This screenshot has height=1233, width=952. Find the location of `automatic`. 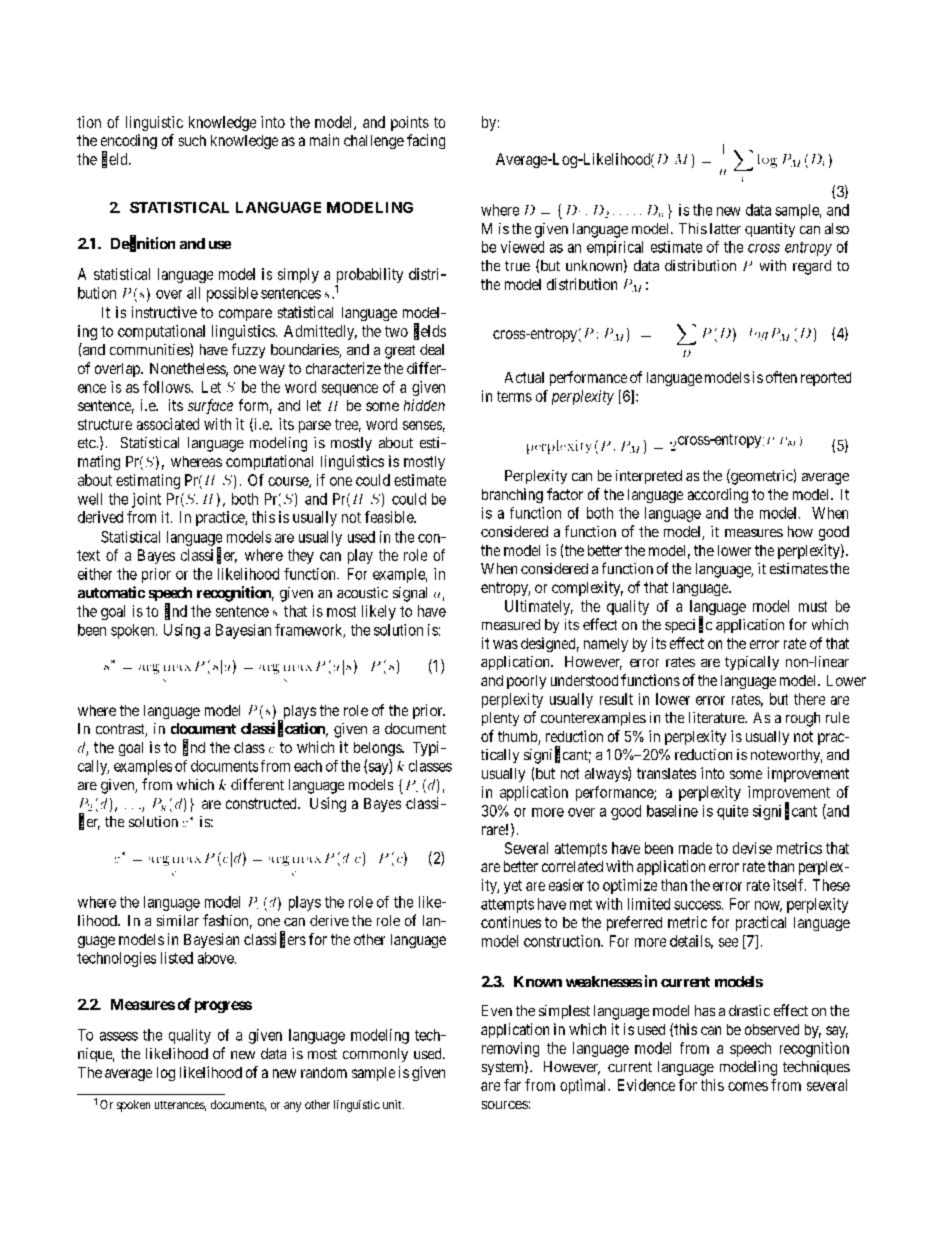

automatic is located at coordinates (111, 592).
